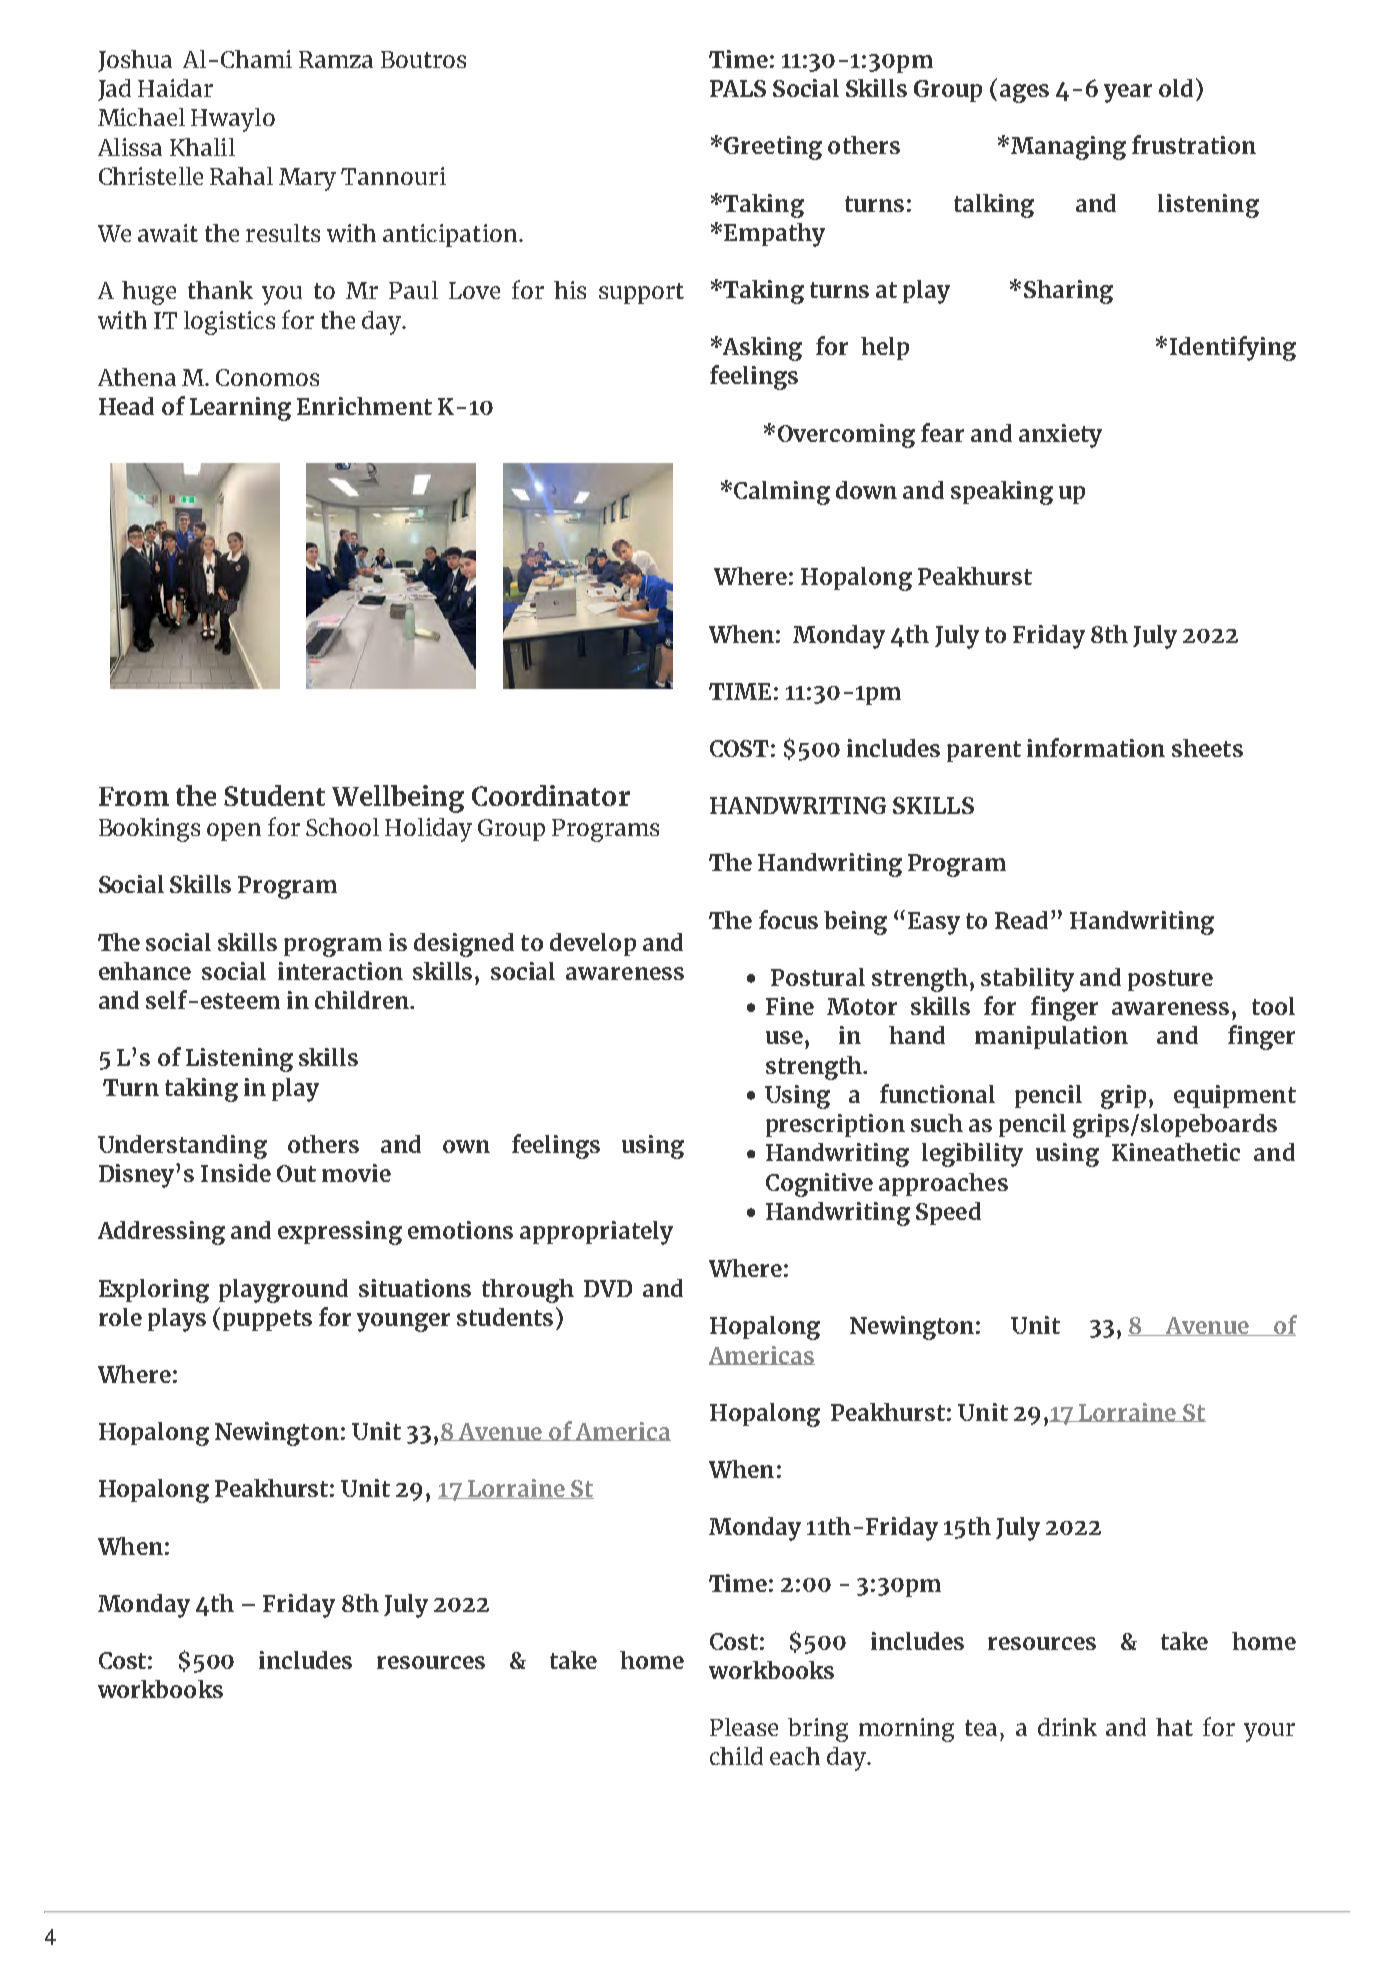 This page has width=1395, height=1975. I want to click on Please, so click(744, 1727).
